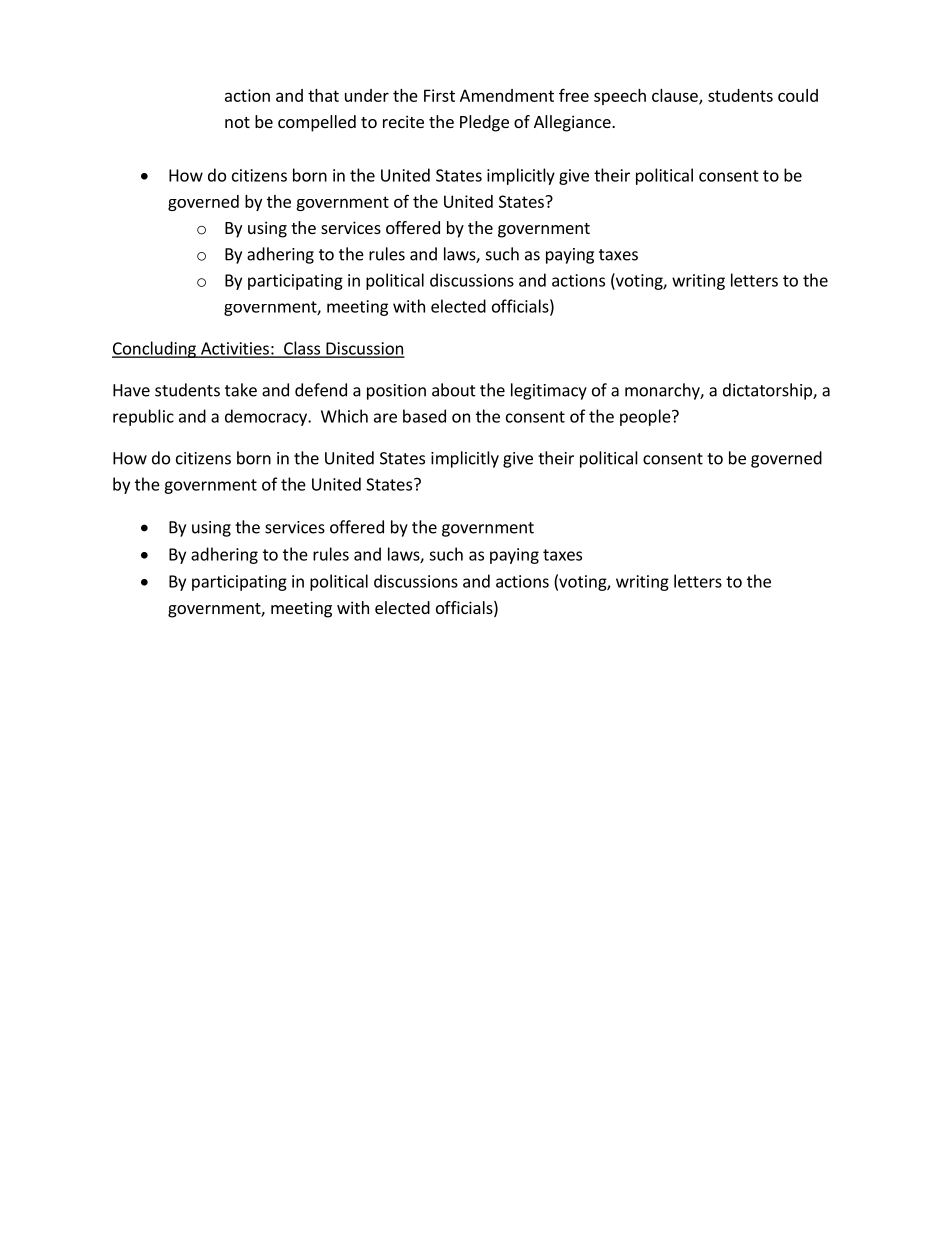 The width and height of the screenshot is (952, 1233). I want to click on dictatorship, so click(768, 391).
